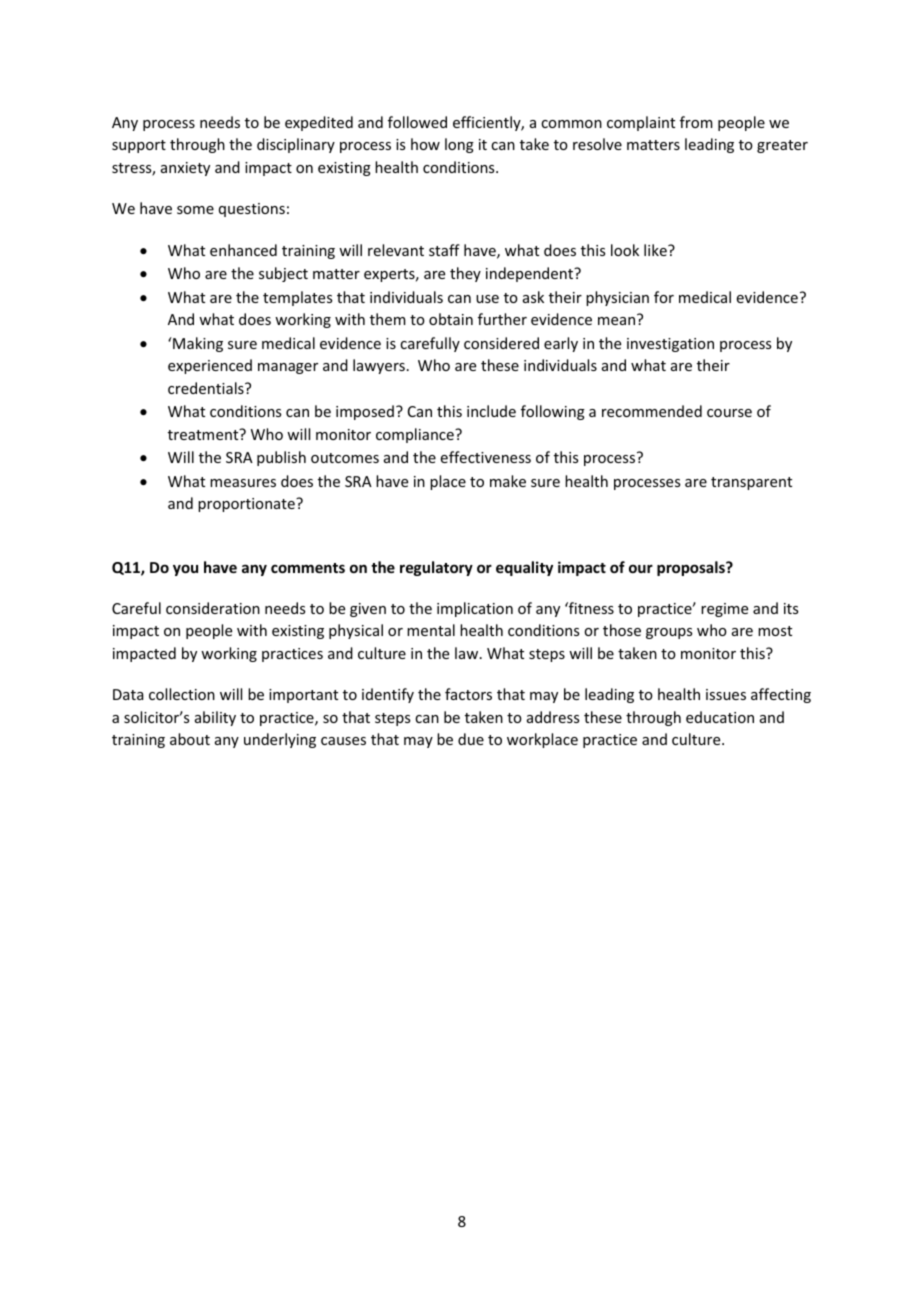 The height and width of the document is (1308, 924). Describe the element at coordinates (197, 344) in the document. I see `Making` at that location.
